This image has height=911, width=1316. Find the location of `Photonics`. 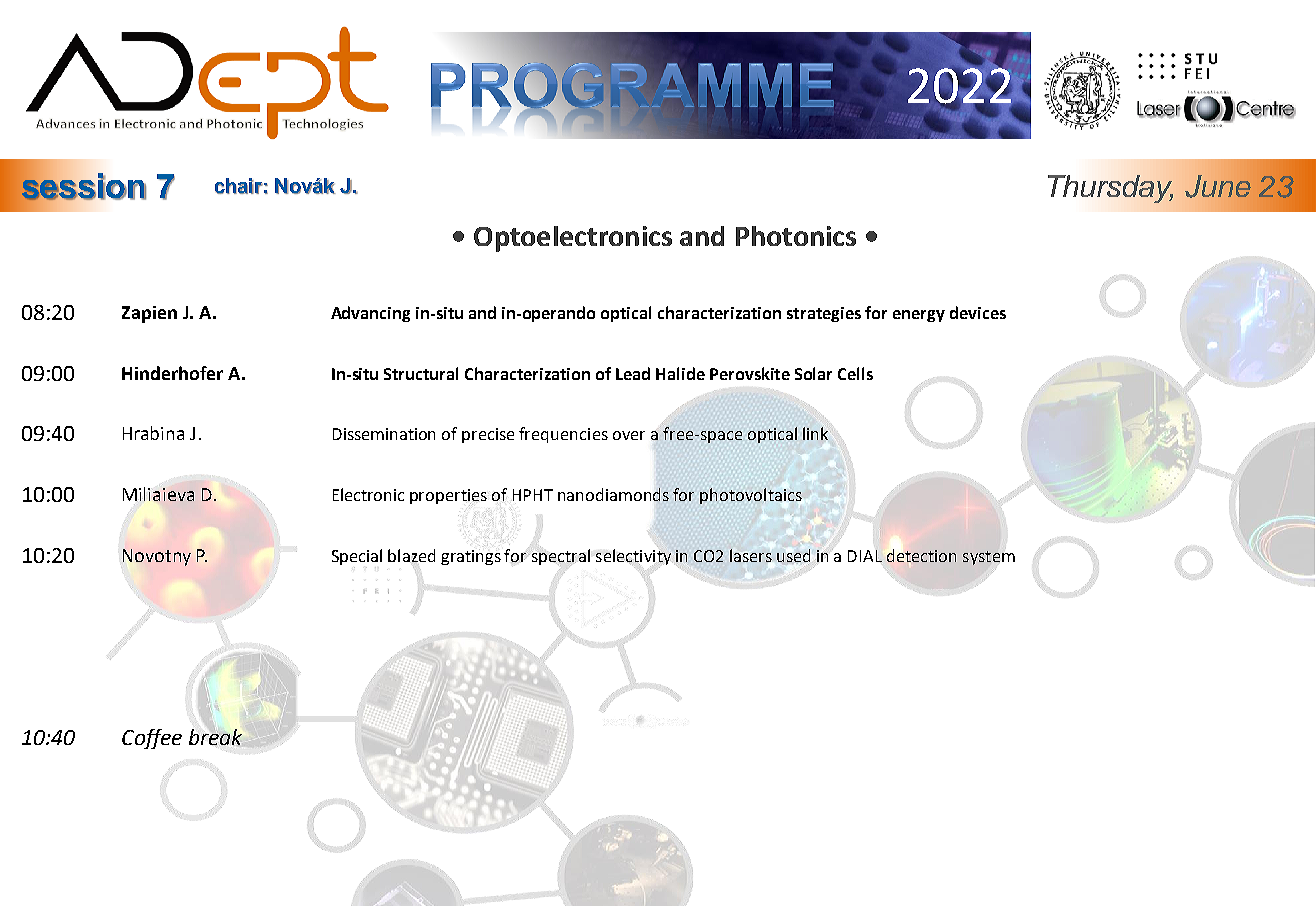

Photonics is located at coordinates (796, 236).
